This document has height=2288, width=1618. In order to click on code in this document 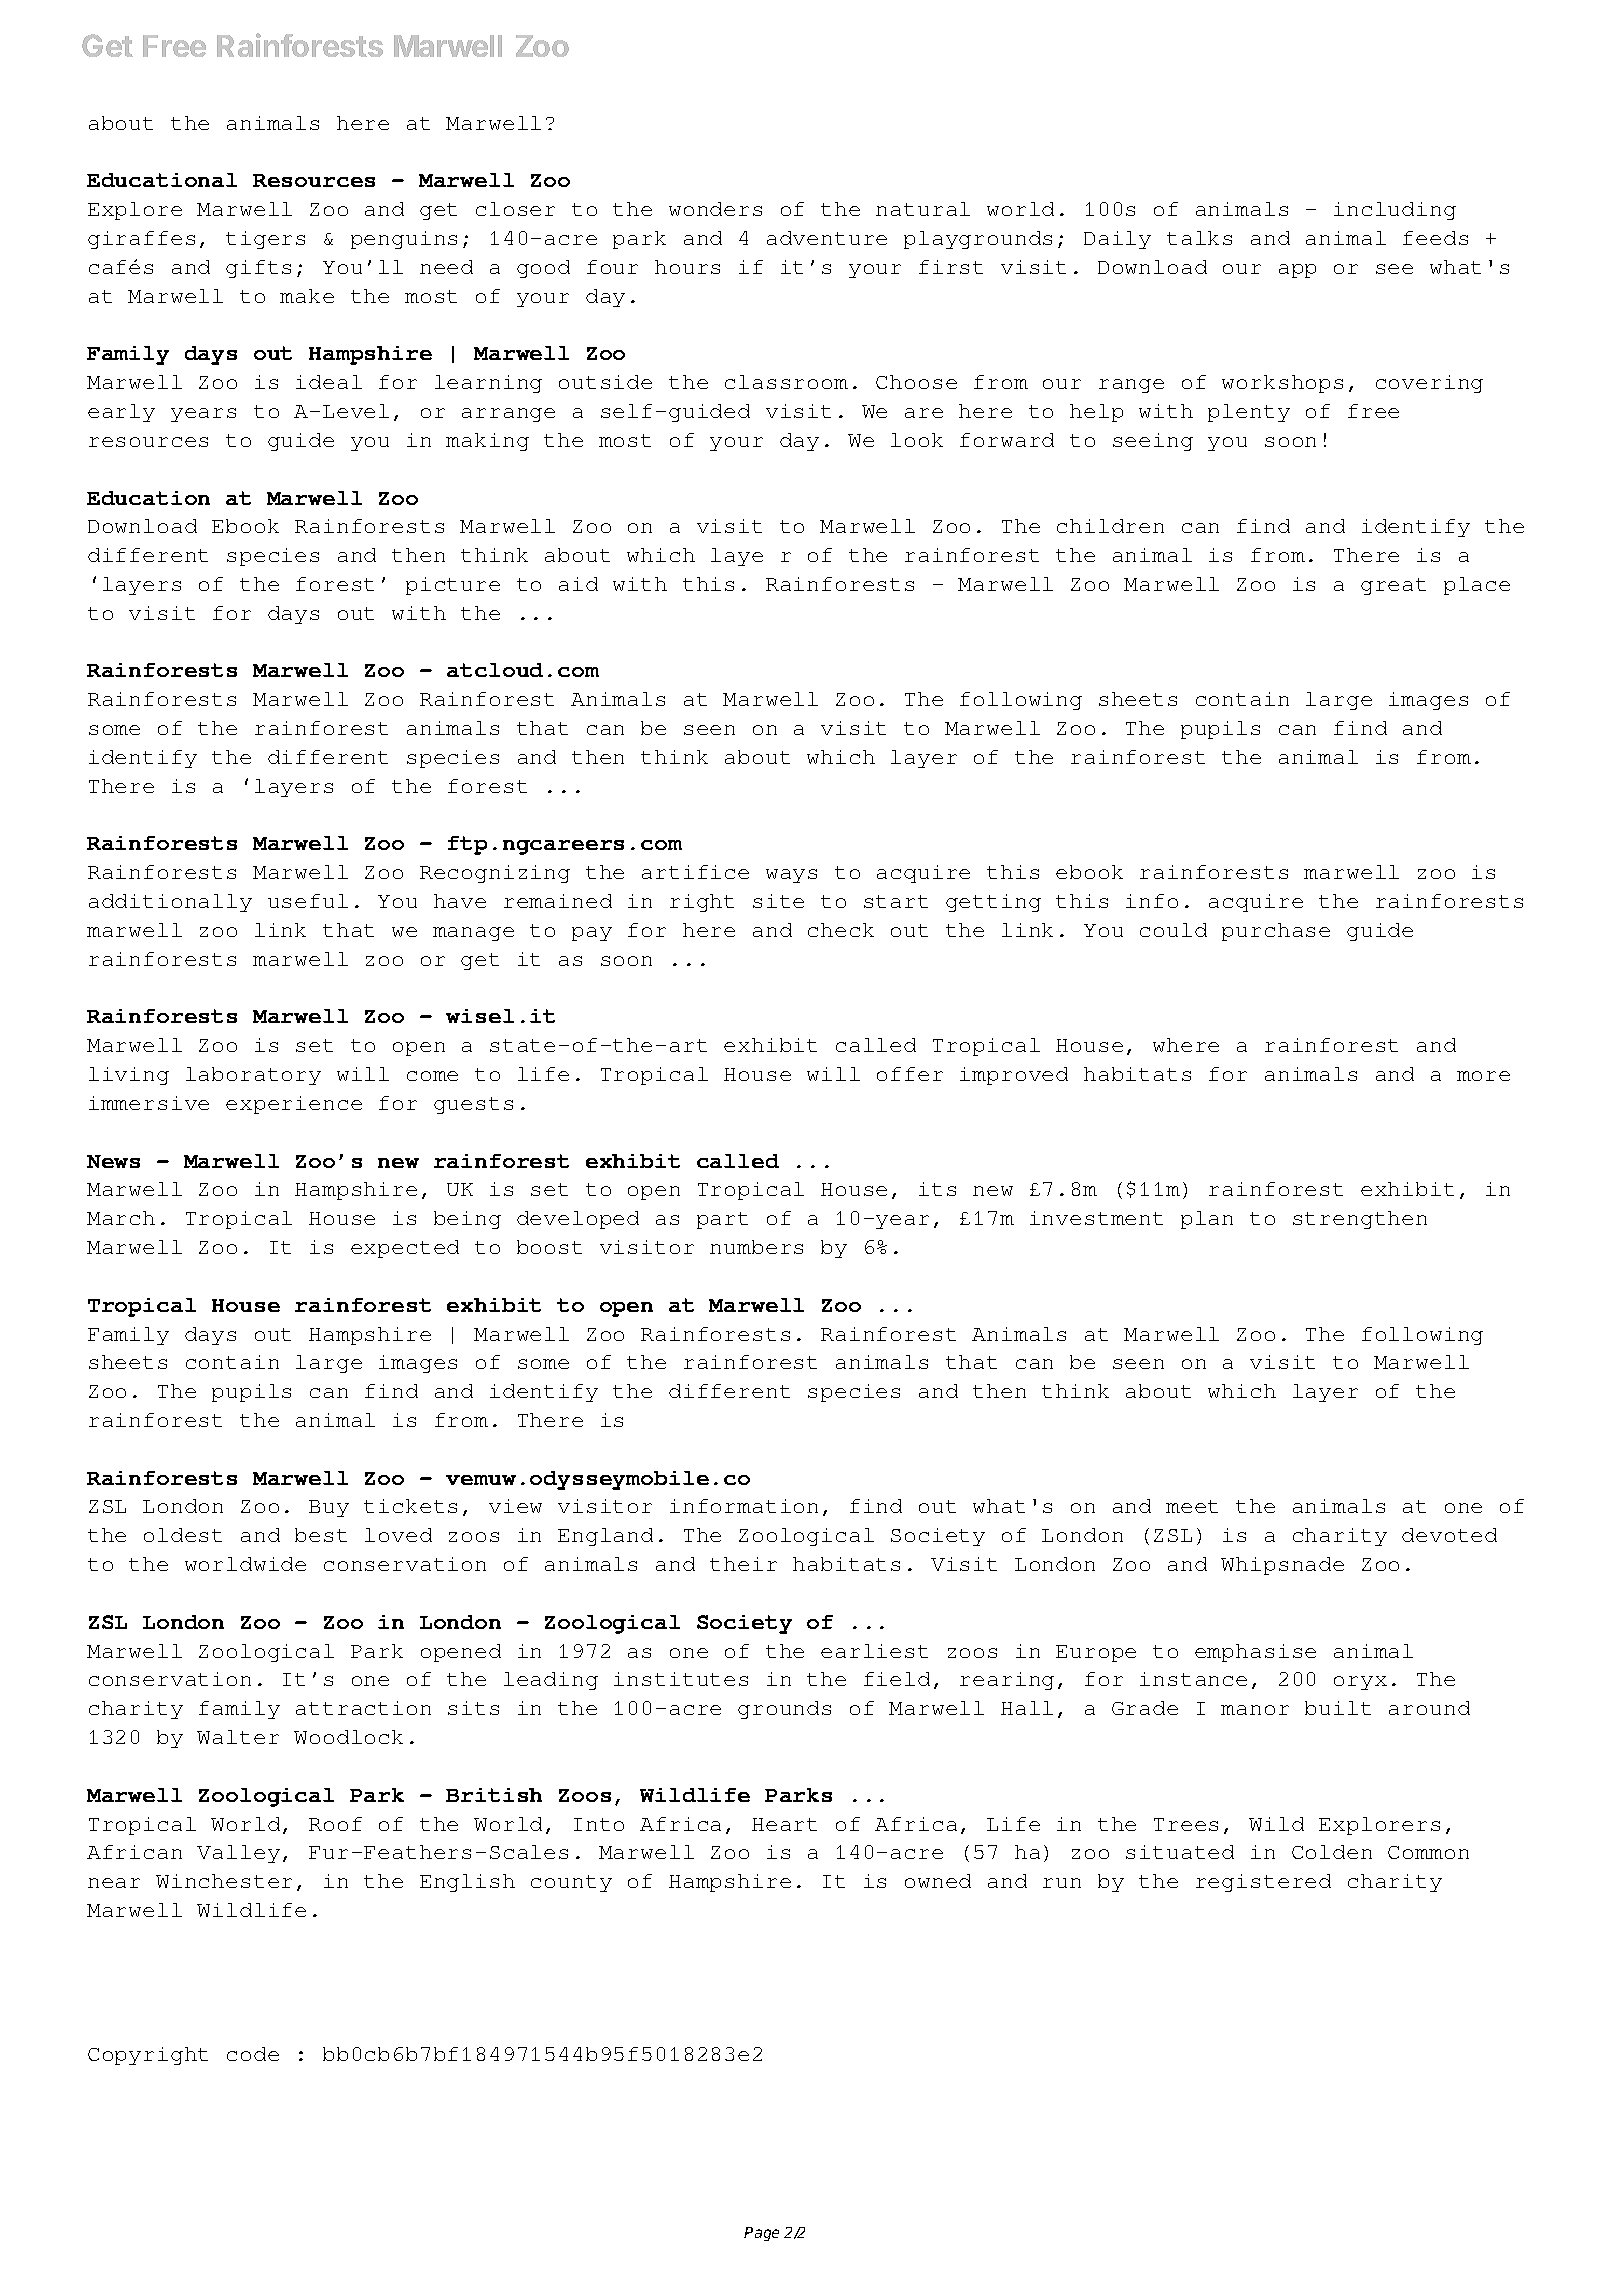, I will do `click(253, 2054)`.
